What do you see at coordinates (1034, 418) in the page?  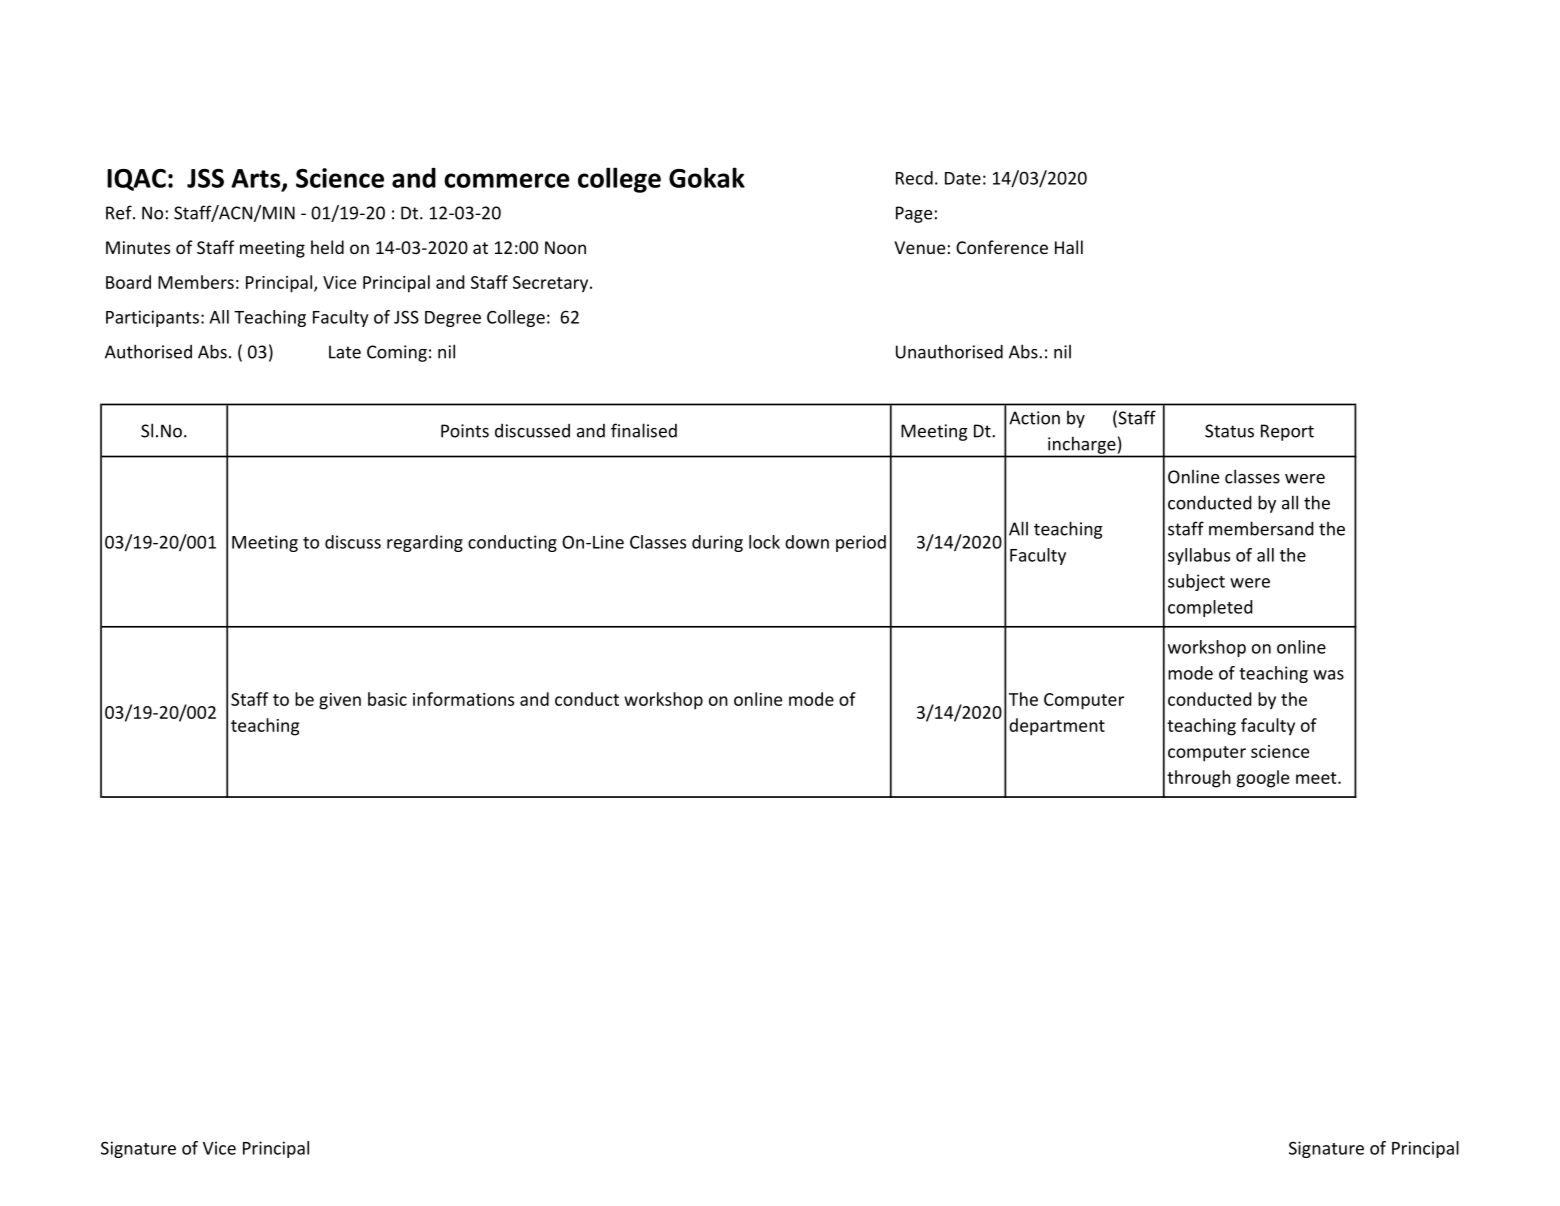 I see `Action` at bounding box center [1034, 418].
